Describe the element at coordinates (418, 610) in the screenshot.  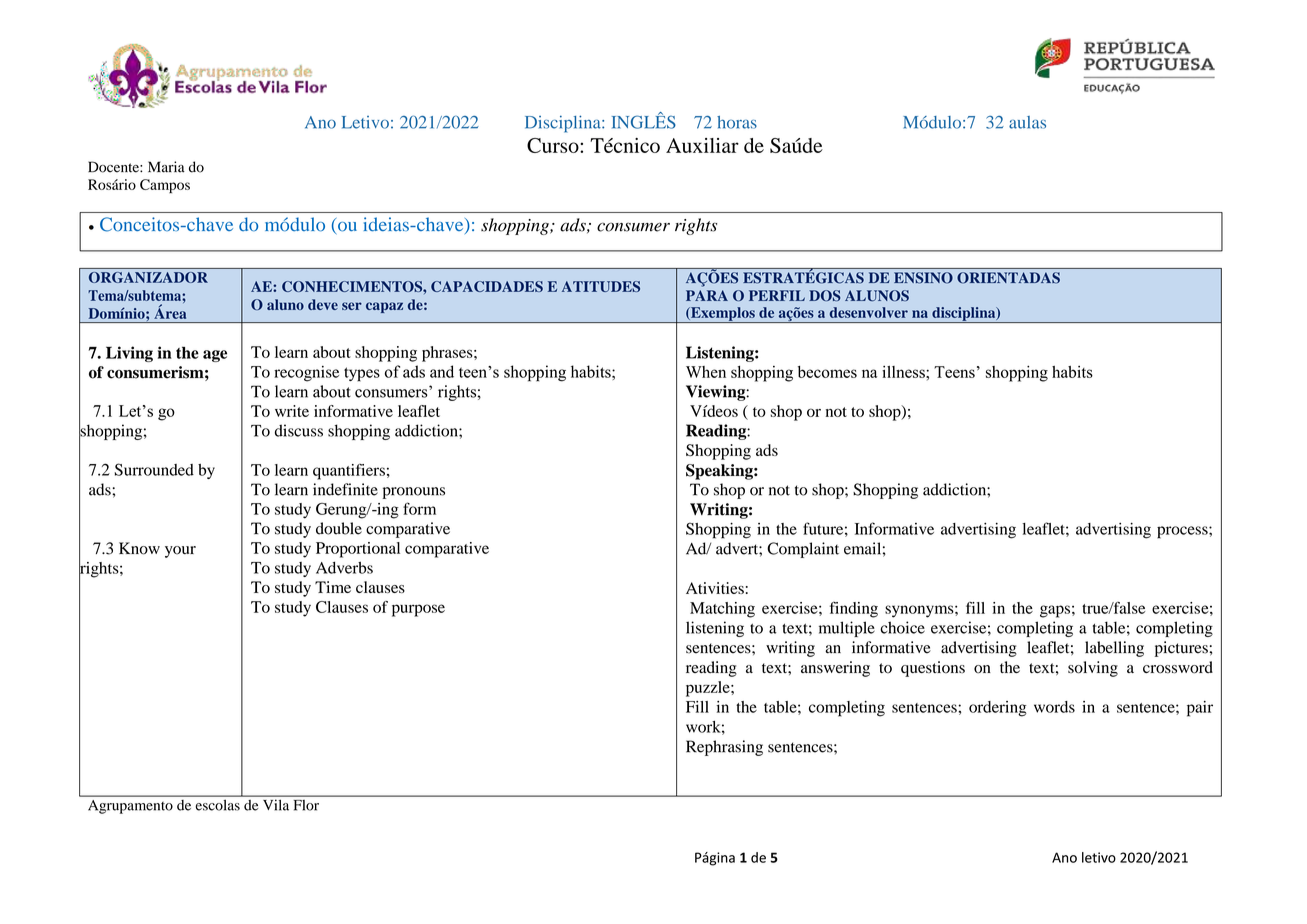
I see `purpose` at that location.
